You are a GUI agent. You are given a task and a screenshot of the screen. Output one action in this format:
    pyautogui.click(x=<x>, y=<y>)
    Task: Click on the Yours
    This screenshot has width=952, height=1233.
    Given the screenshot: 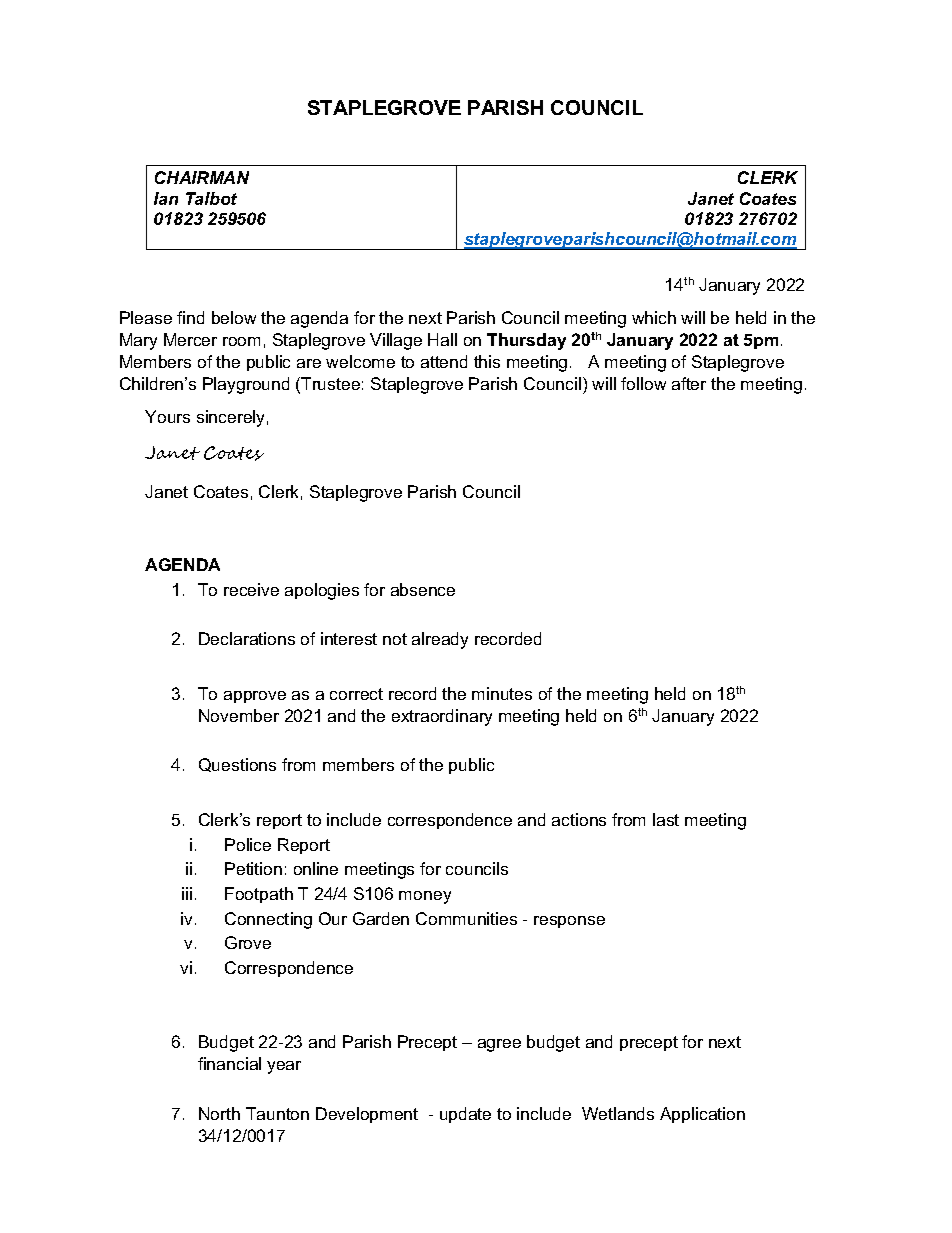 What is the action you would take?
    pyautogui.click(x=167, y=416)
